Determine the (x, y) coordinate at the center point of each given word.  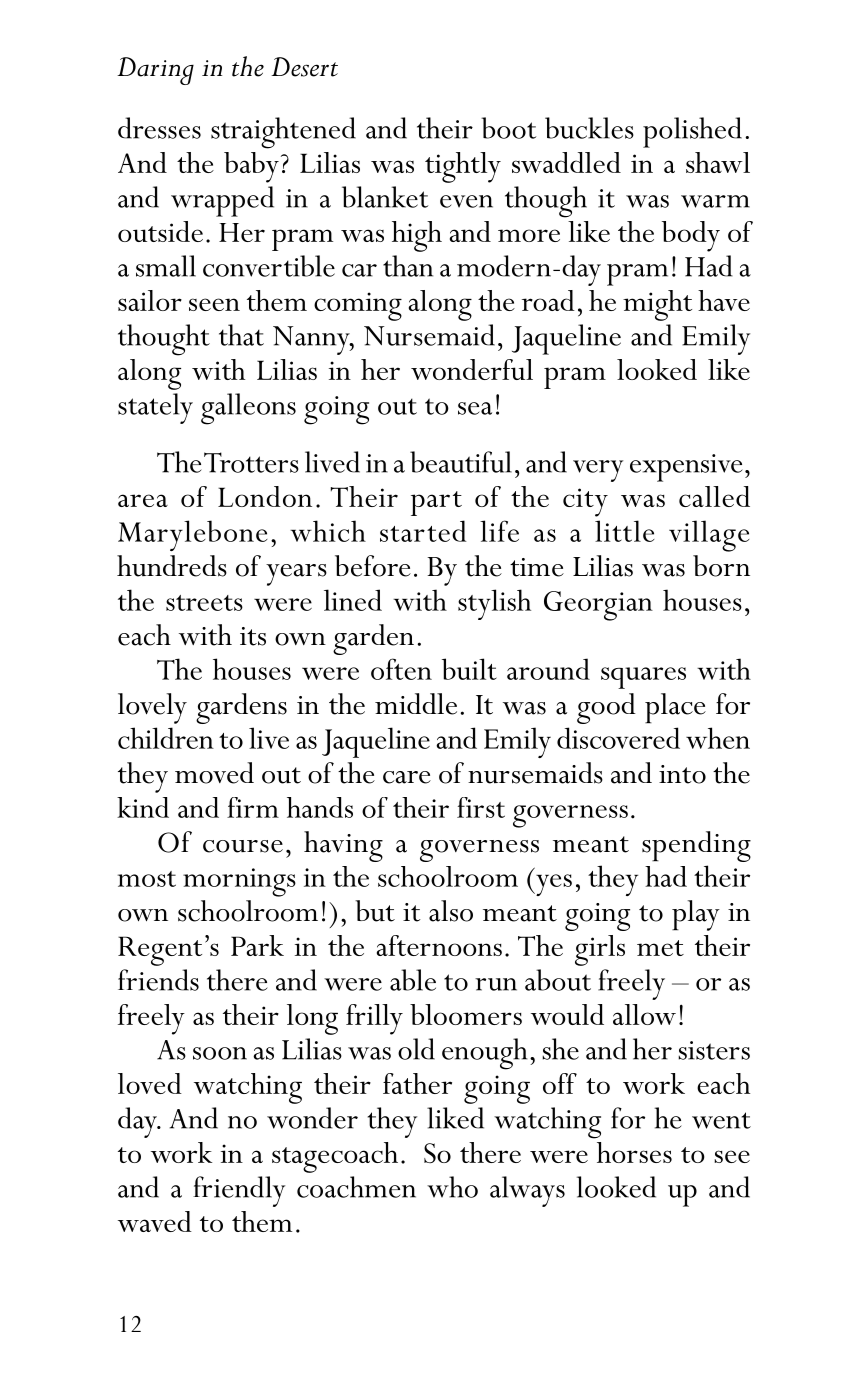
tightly (463, 167)
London (265, 496)
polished (692, 132)
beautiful (461, 462)
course (243, 846)
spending (696, 846)
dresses (159, 128)
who (452, 1187)
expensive (686, 468)
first (481, 807)
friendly (239, 1191)
